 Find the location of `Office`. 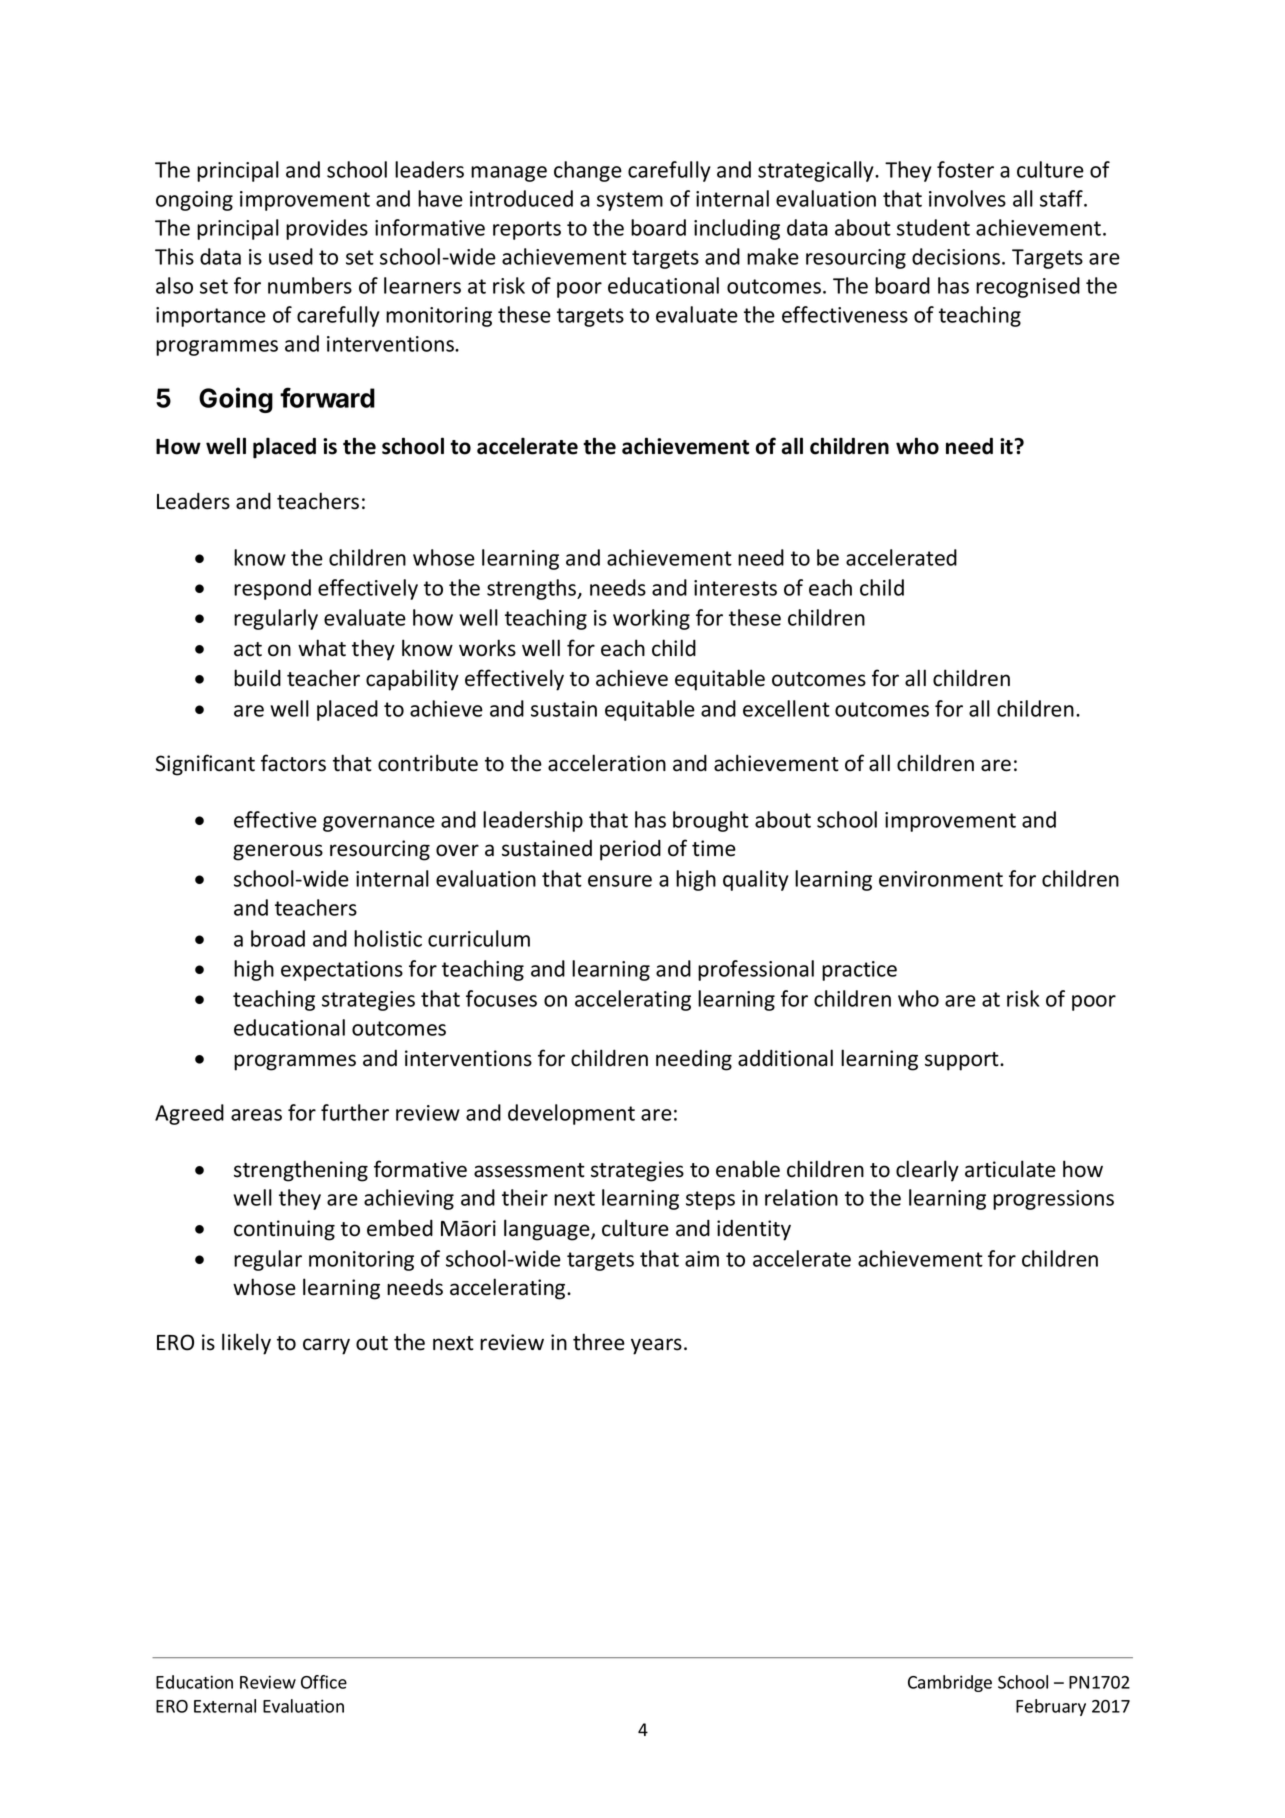

Office is located at coordinates (324, 1682).
